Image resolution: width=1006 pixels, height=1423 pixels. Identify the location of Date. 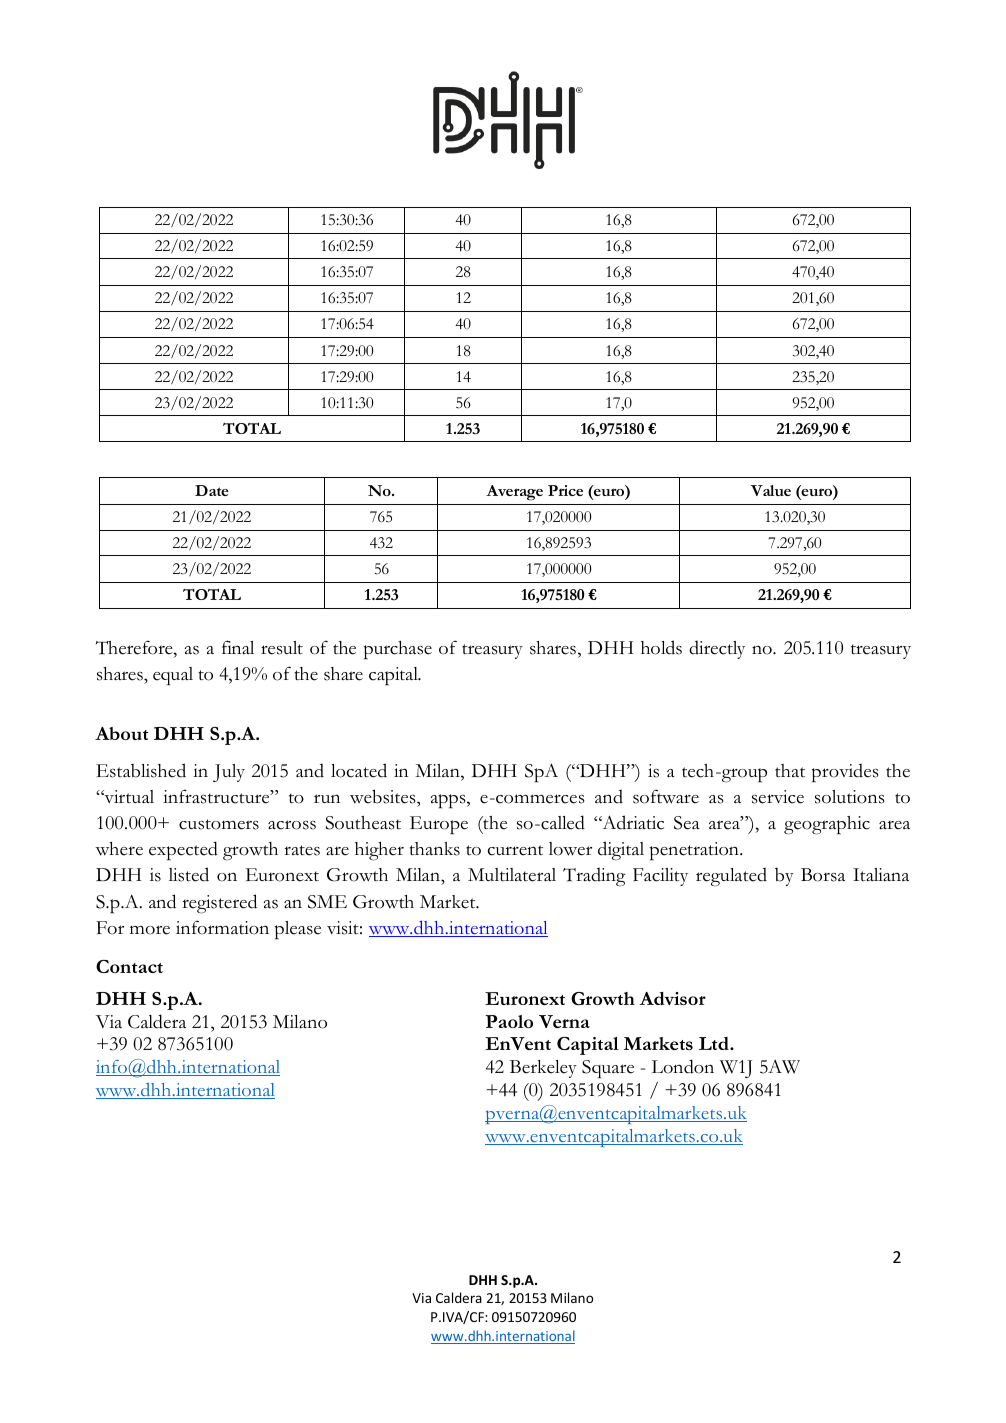
(212, 490).
